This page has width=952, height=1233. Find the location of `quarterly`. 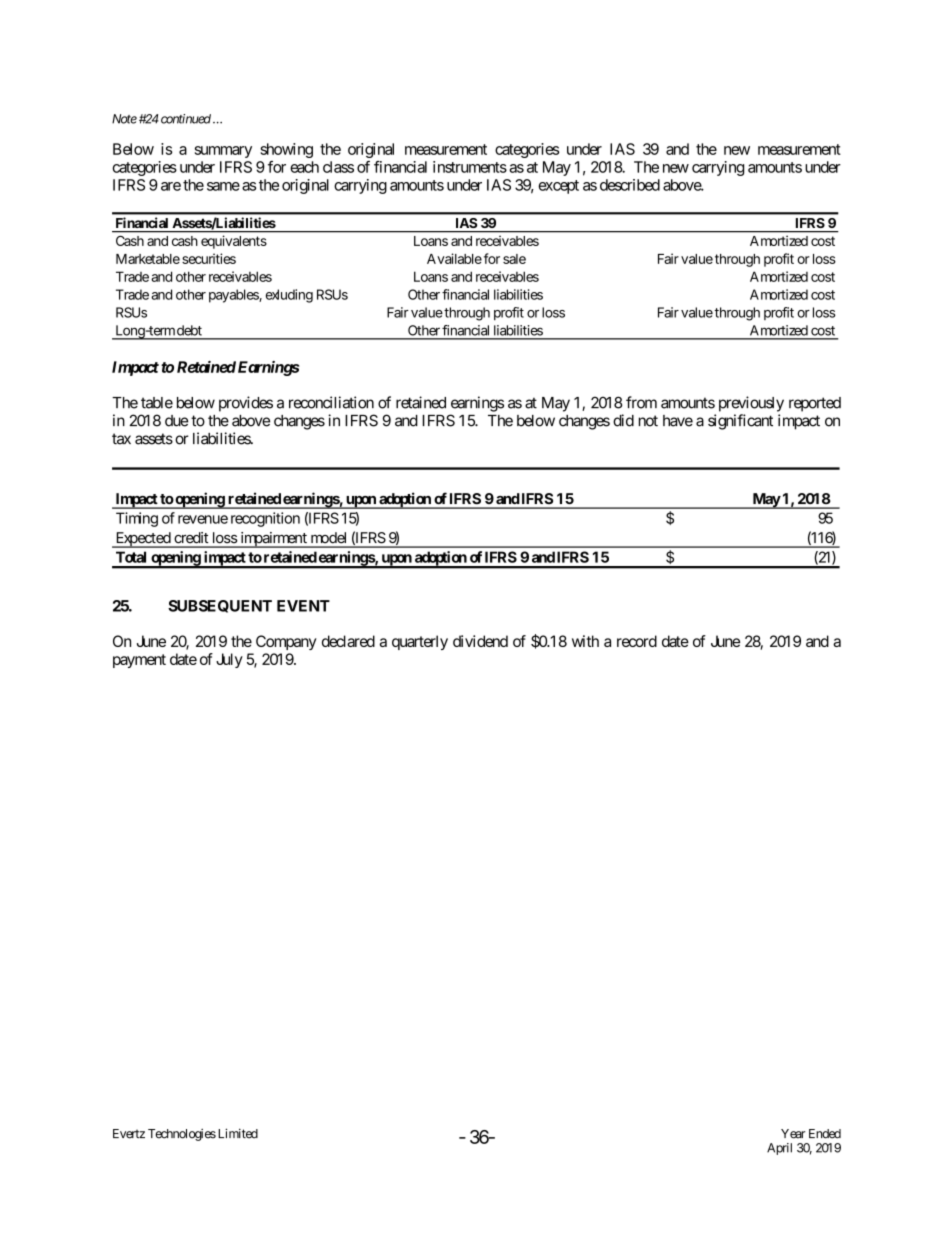

quarterly is located at coordinates (420, 642).
